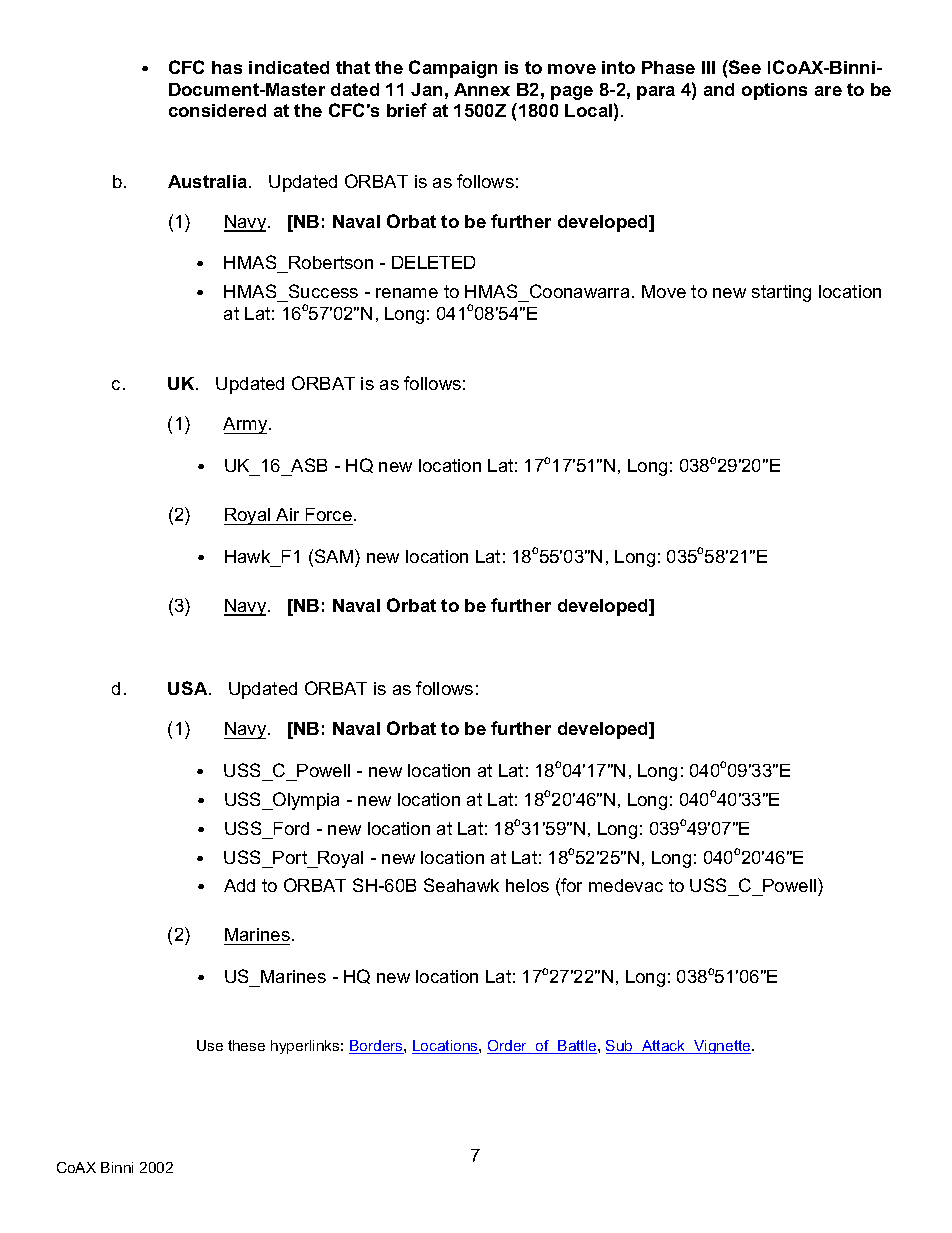 Image resolution: width=952 pixels, height=1233 pixels. What do you see at coordinates (289, 67) in the screenshot?
I see `indicated` at bounding box center [289, 67].
